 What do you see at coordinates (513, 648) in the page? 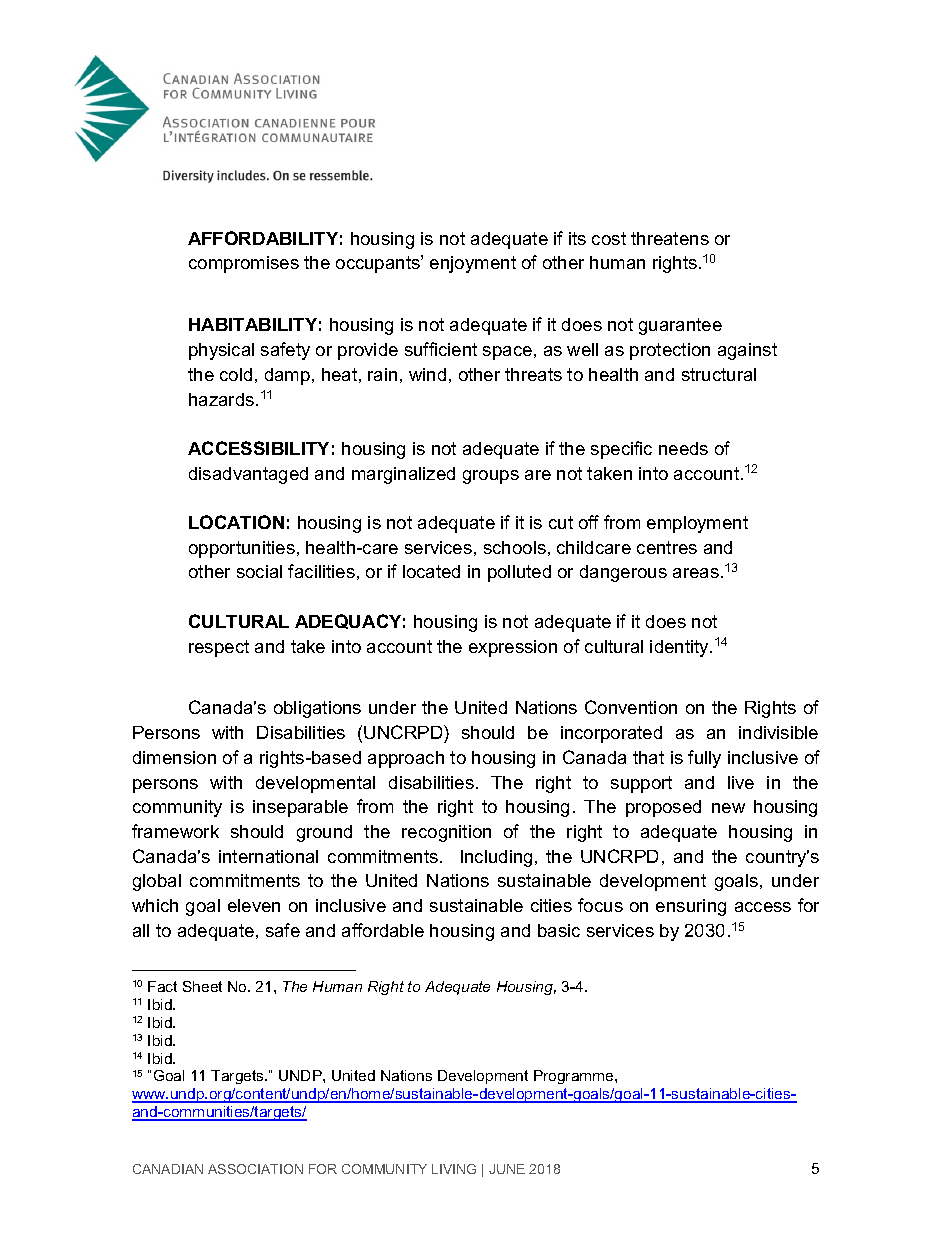
I see `expression` at bounding box center [513, 648].
